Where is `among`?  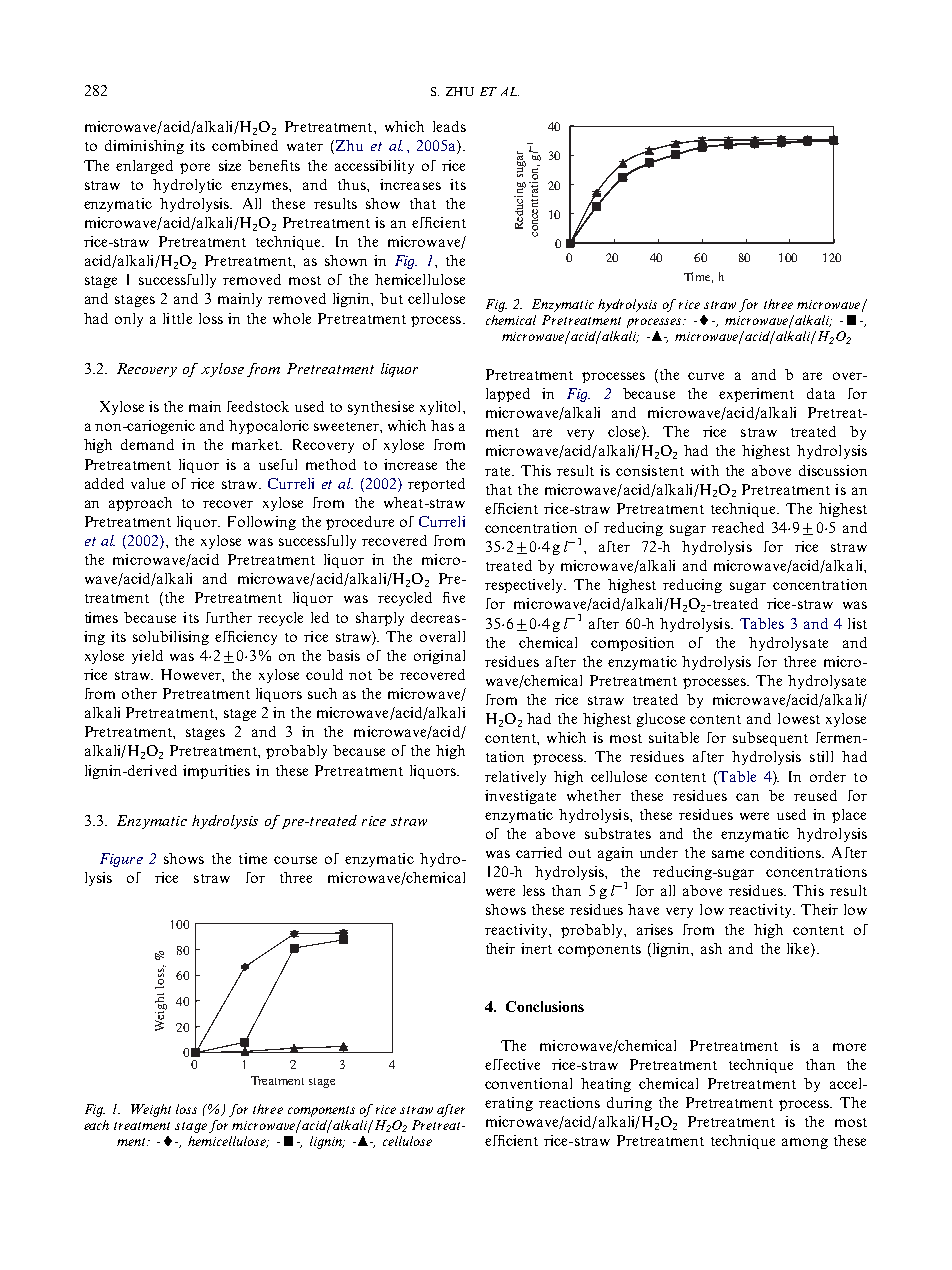 among is located at coordinates (805, 1143).
